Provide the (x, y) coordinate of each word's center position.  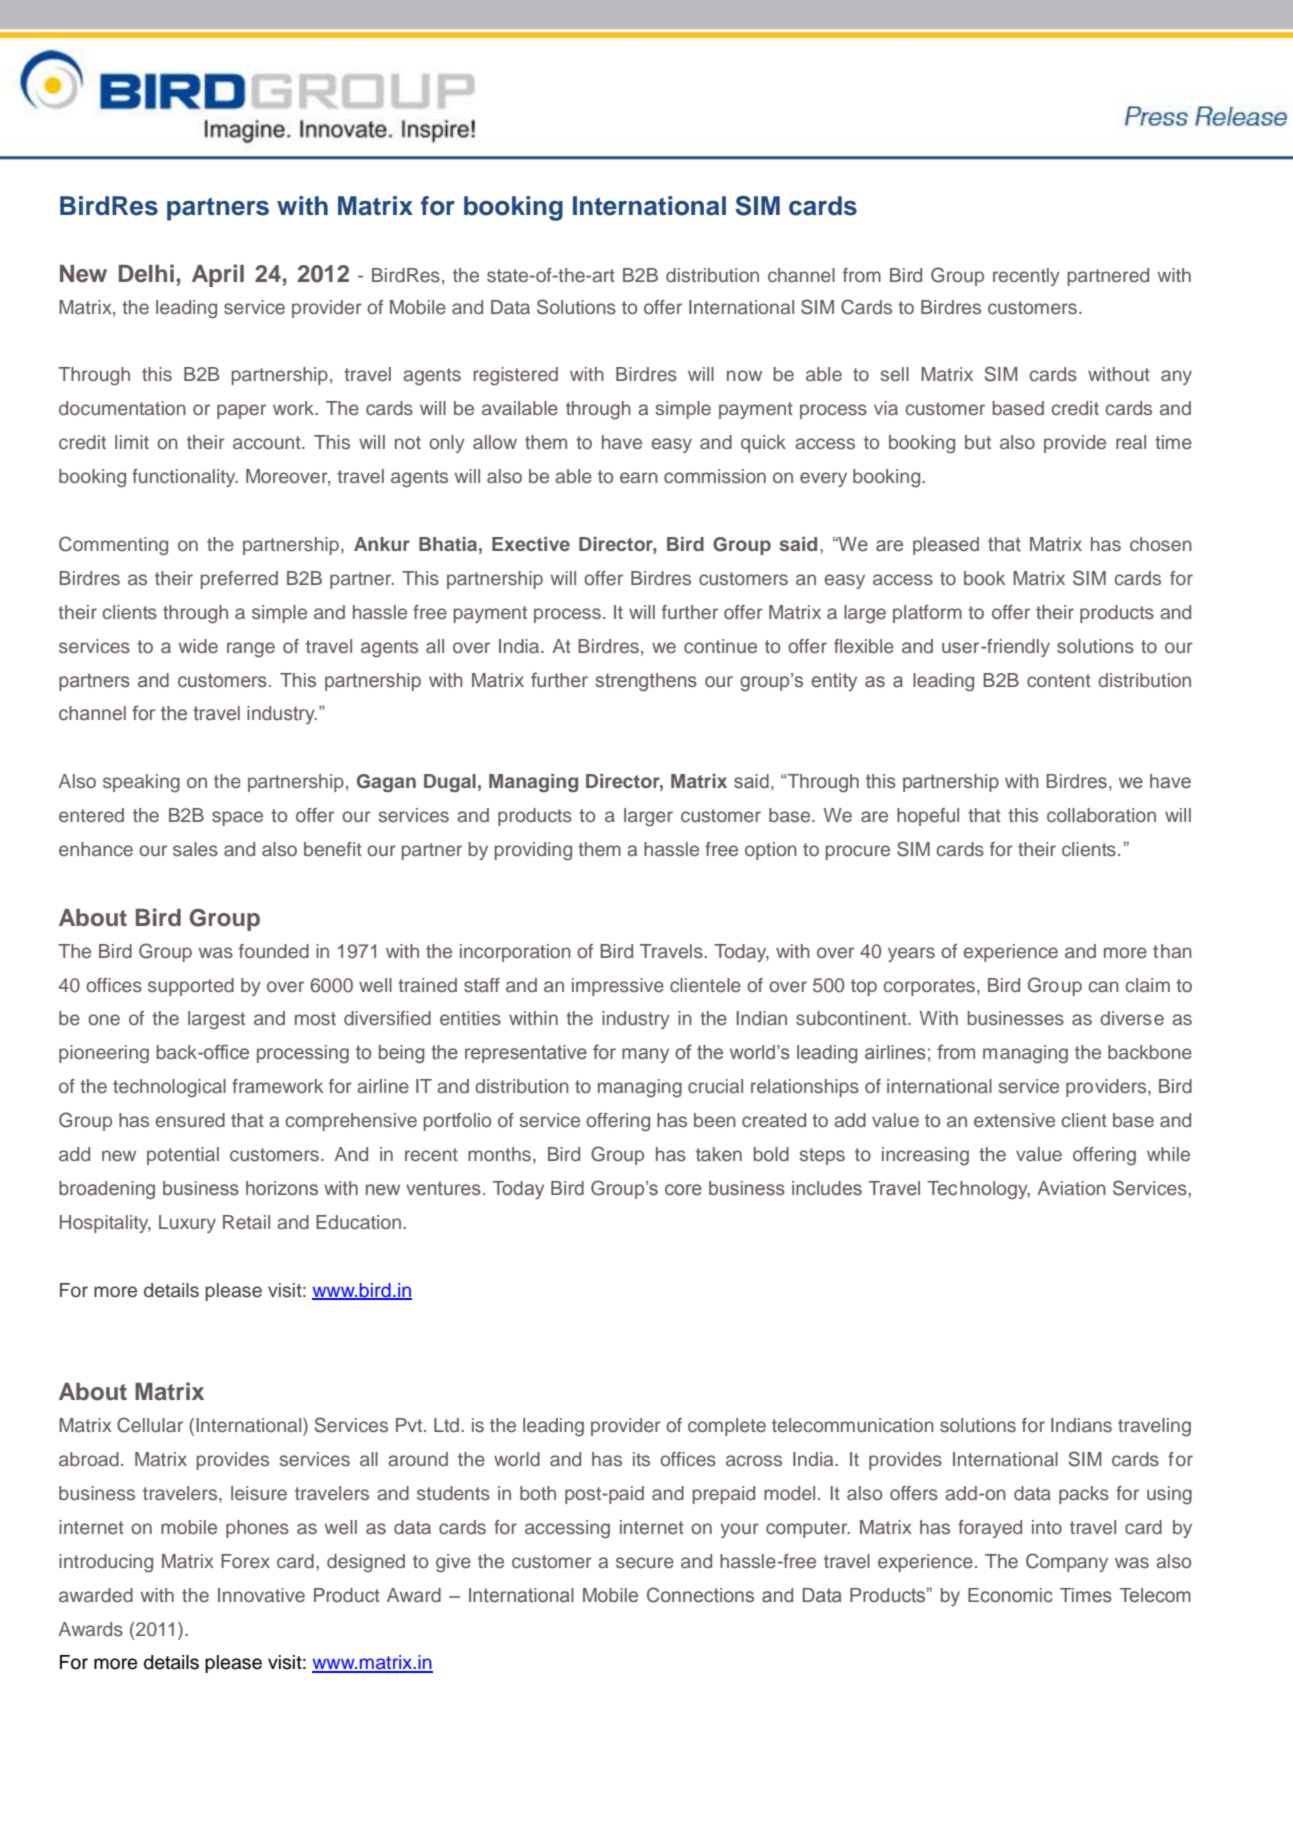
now (744, 375)
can (1104, 986)
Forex (245, 1561)
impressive (618, 987)
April (218, 275)
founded (274, 951)
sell (894, 374)
